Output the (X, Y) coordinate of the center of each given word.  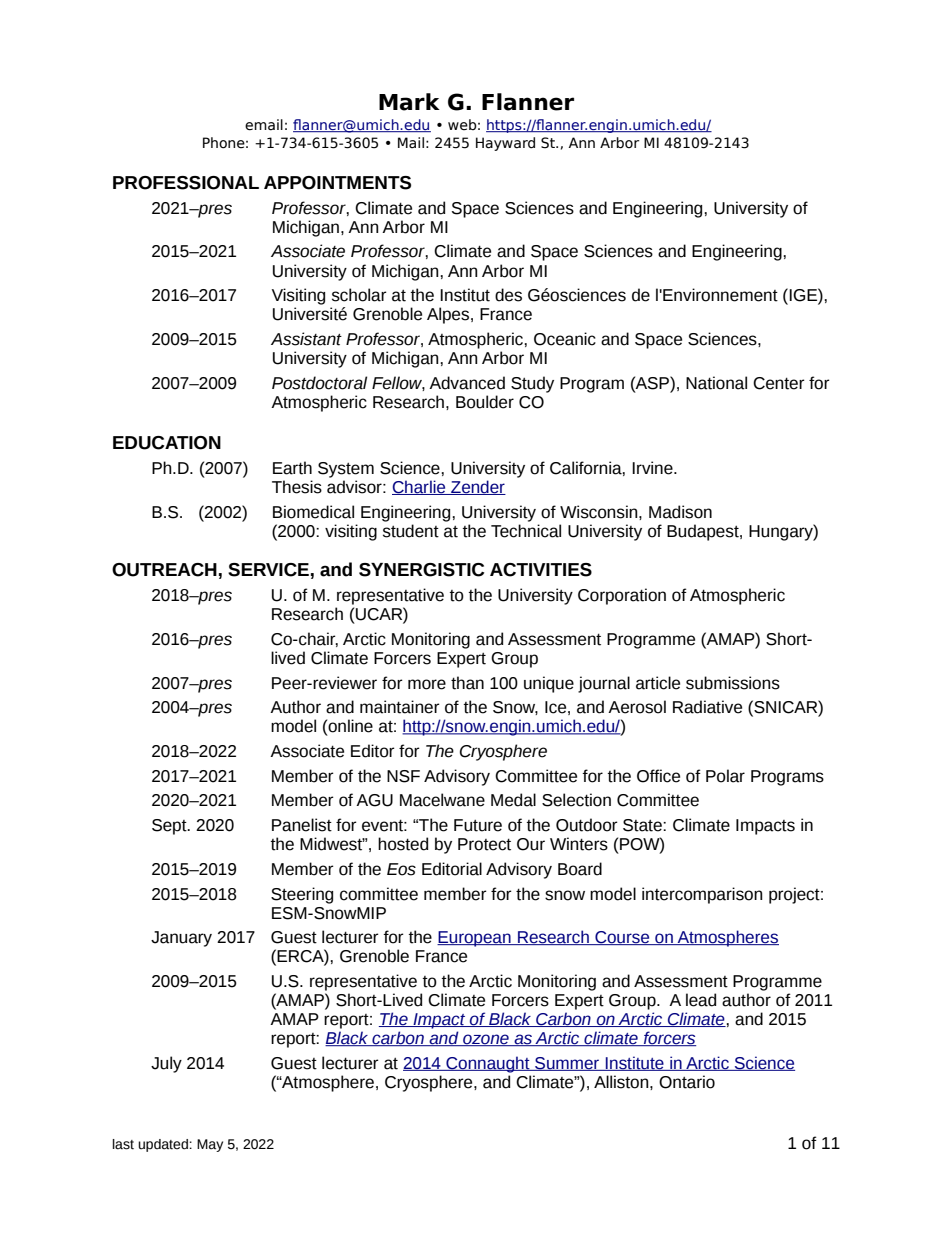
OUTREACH (164, 570)
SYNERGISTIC (421, 570)
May (210, 1145)
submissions (733, 683)
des (508, 295)
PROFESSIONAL (186, 183)
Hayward (505, 144)
